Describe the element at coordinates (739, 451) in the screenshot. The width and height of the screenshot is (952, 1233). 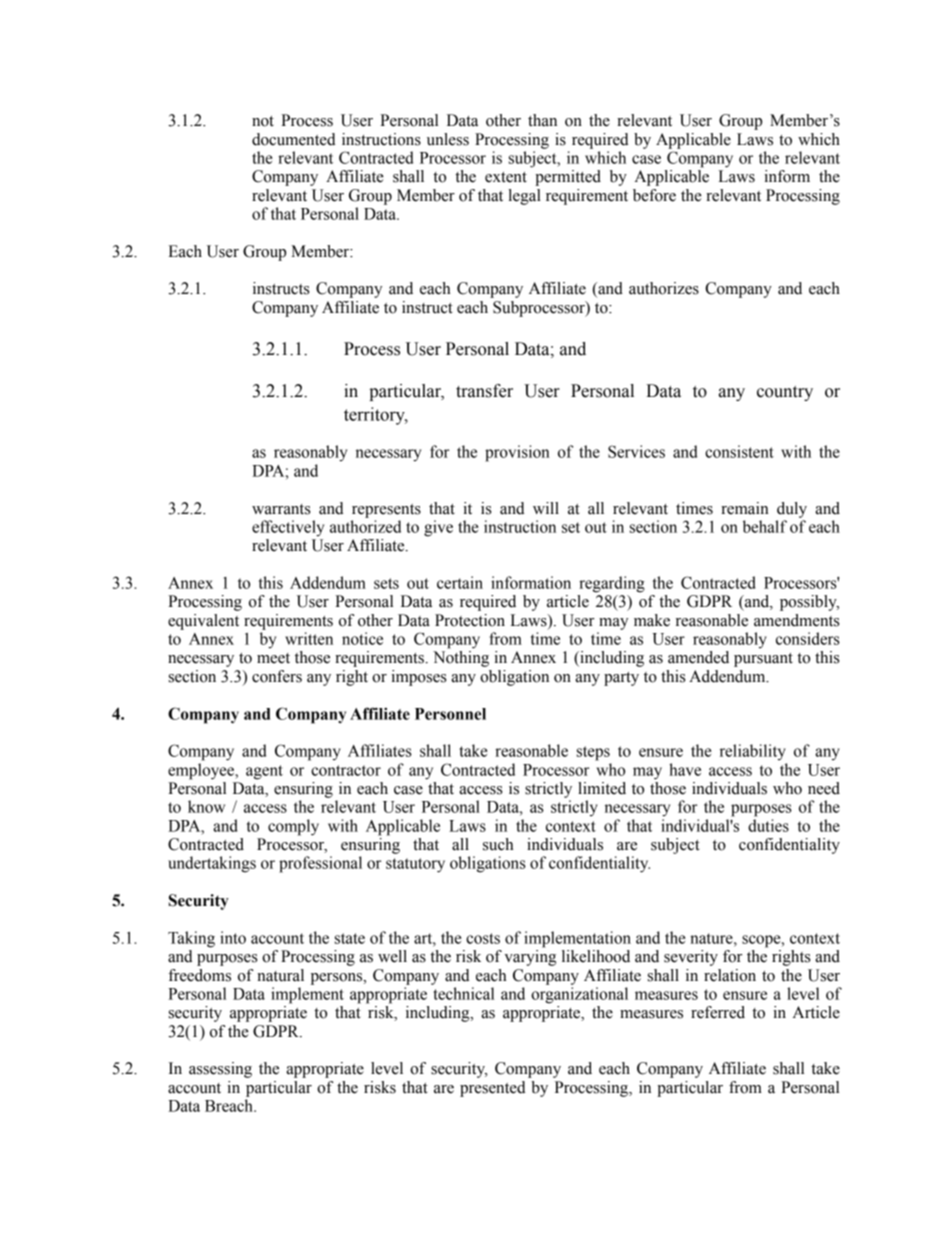
I see `consistent` at that location.
